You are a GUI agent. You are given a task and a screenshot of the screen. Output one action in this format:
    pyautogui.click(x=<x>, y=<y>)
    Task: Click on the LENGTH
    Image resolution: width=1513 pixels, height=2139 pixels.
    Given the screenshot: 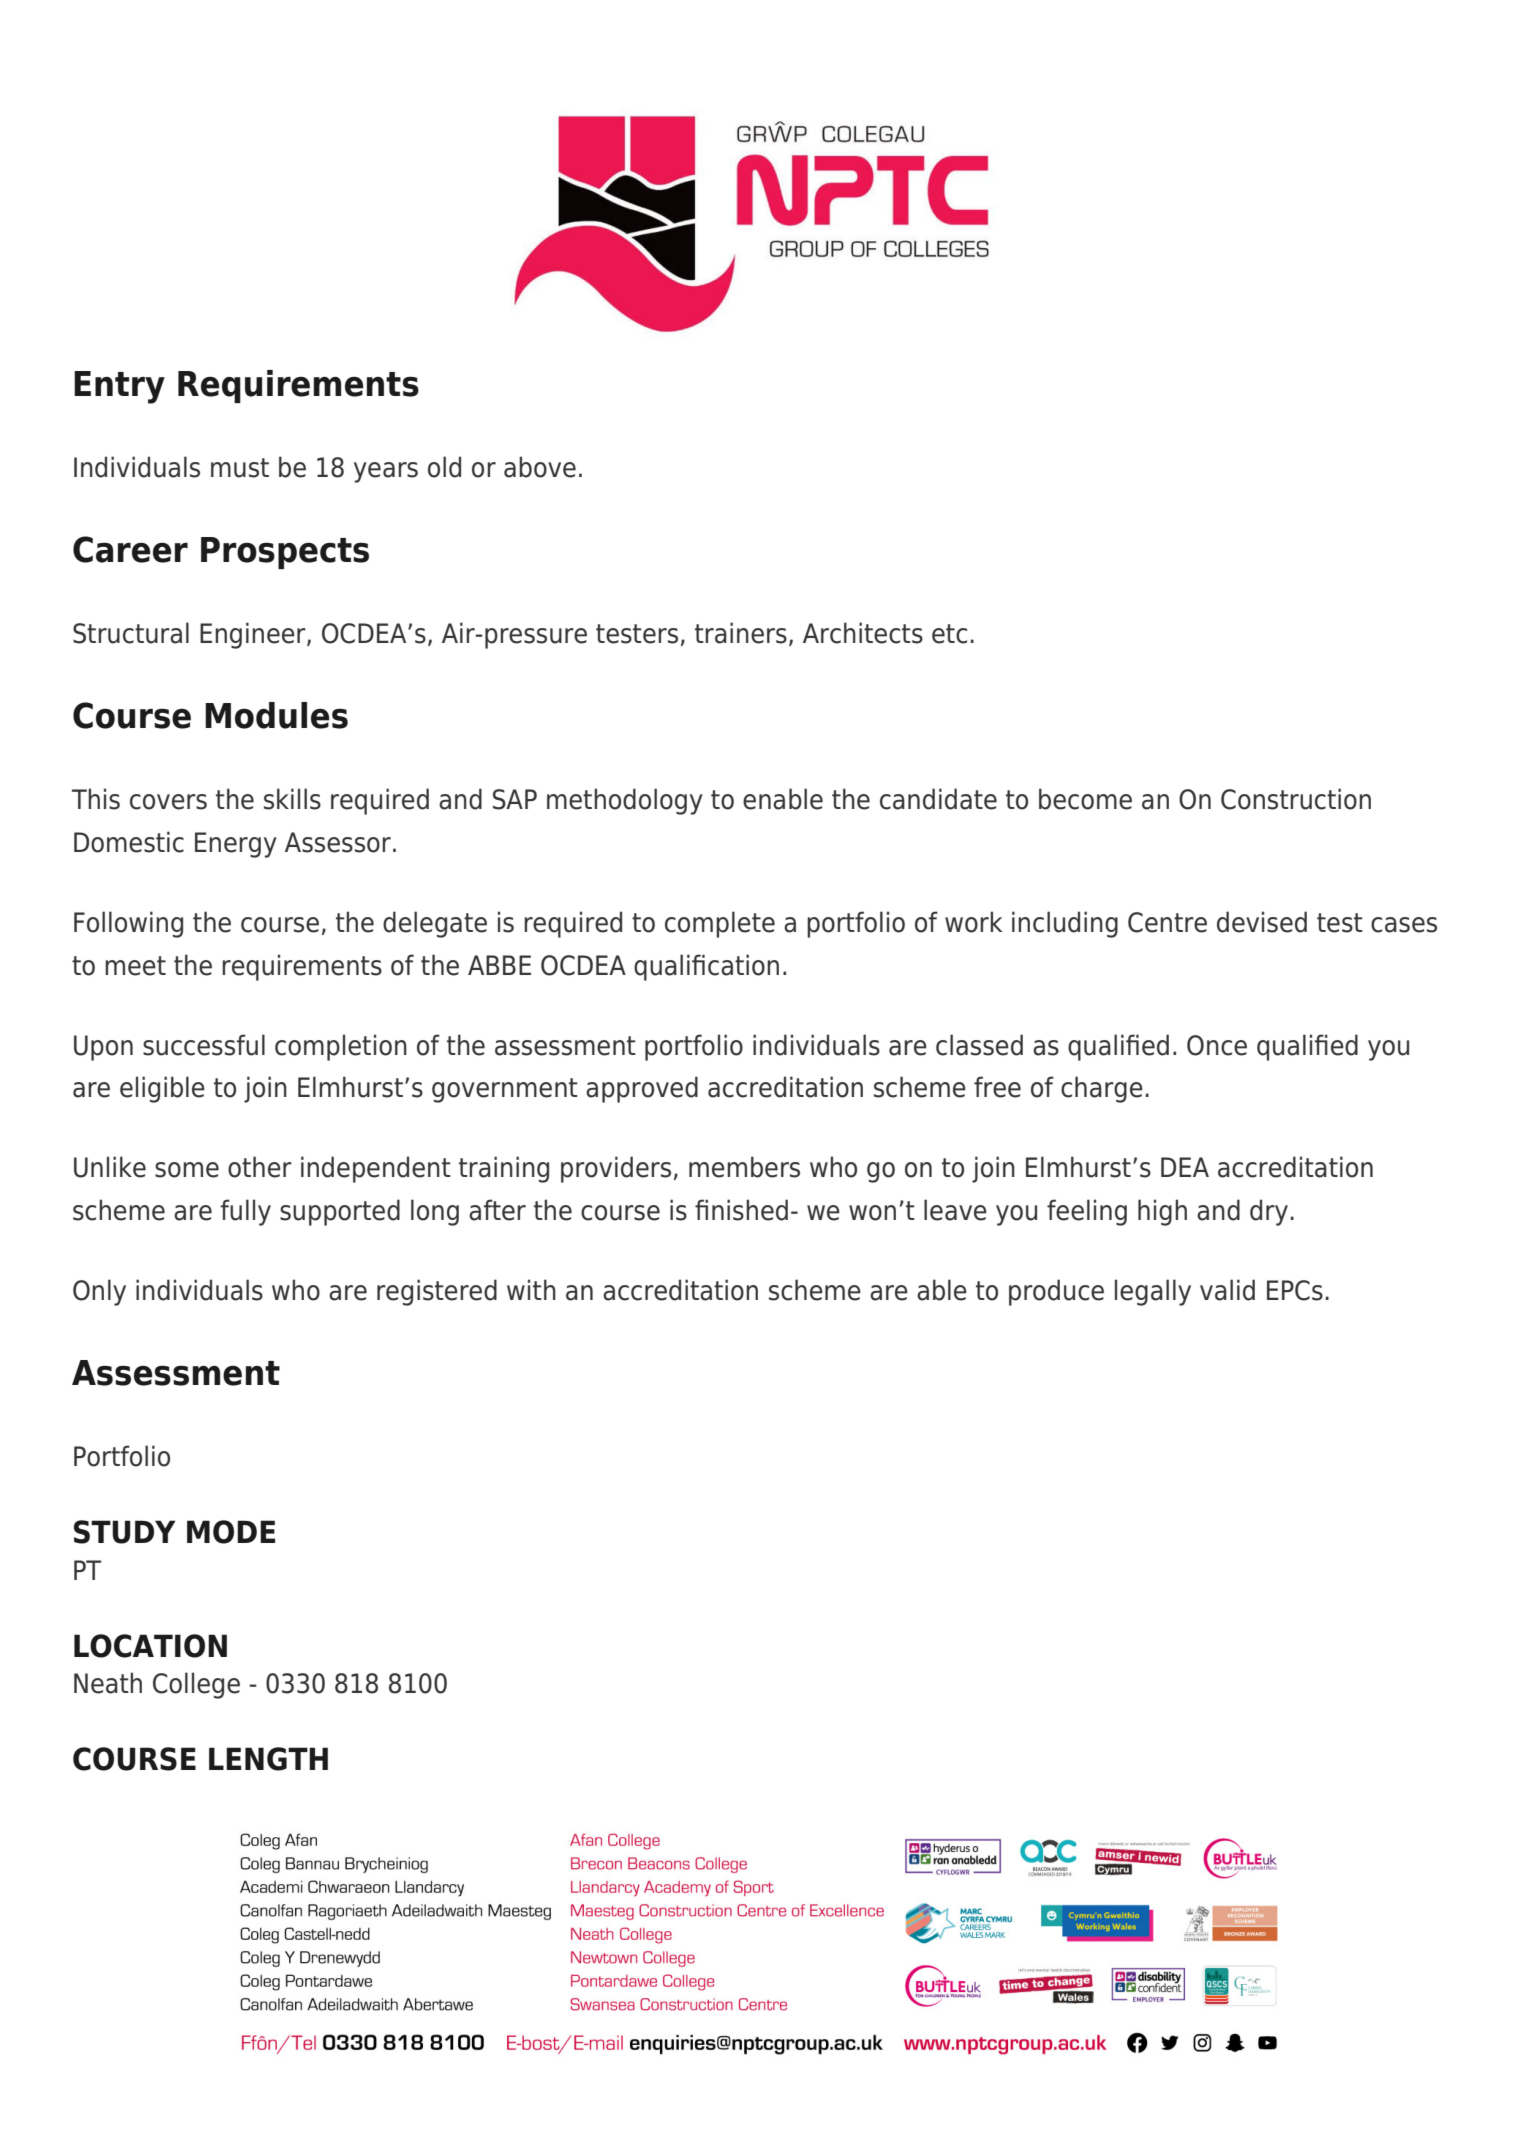 What is the action you would take?
    pyautogui.click(x=268, y=1759)
